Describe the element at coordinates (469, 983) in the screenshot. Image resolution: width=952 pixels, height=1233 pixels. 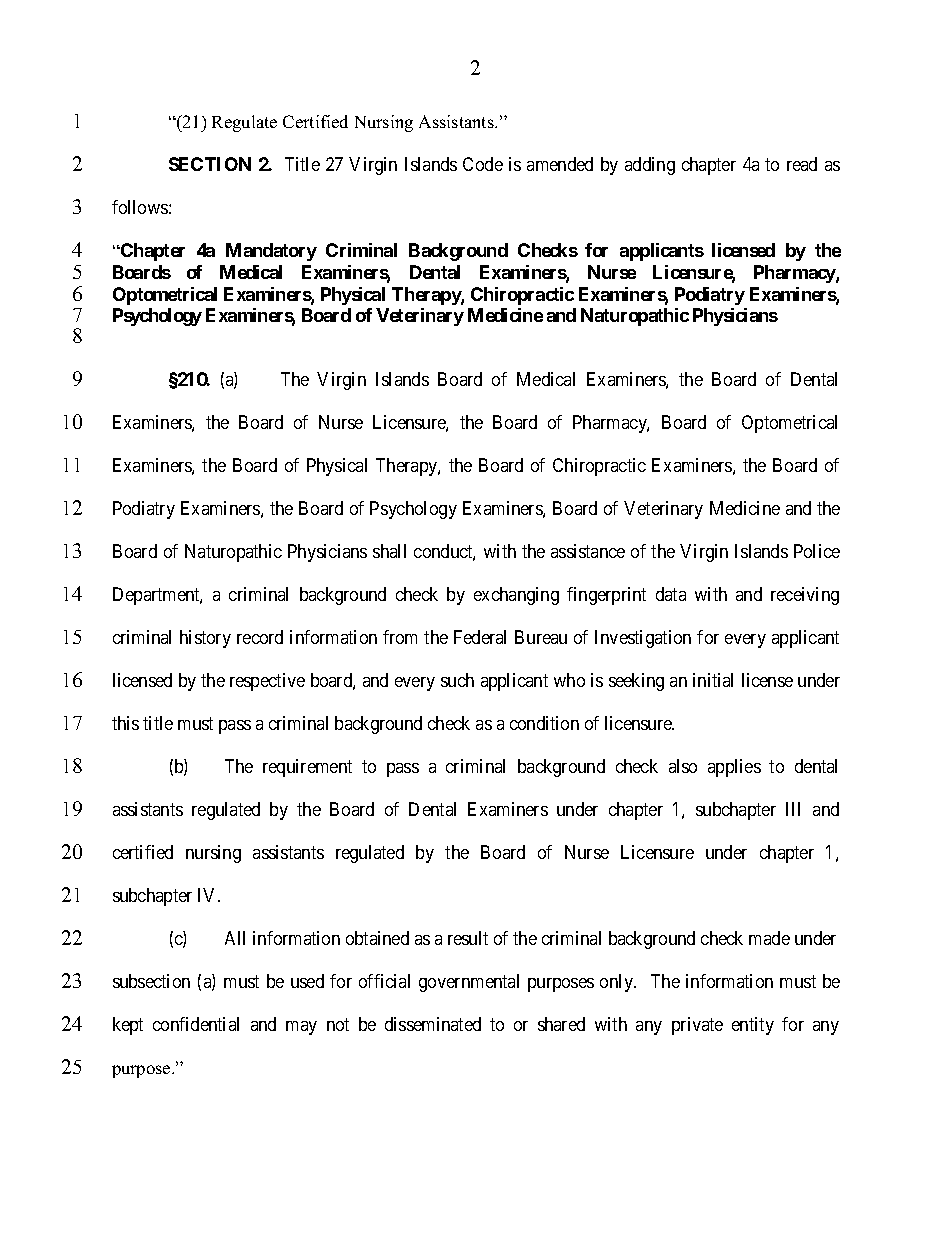
I see `governmental` at that location.
